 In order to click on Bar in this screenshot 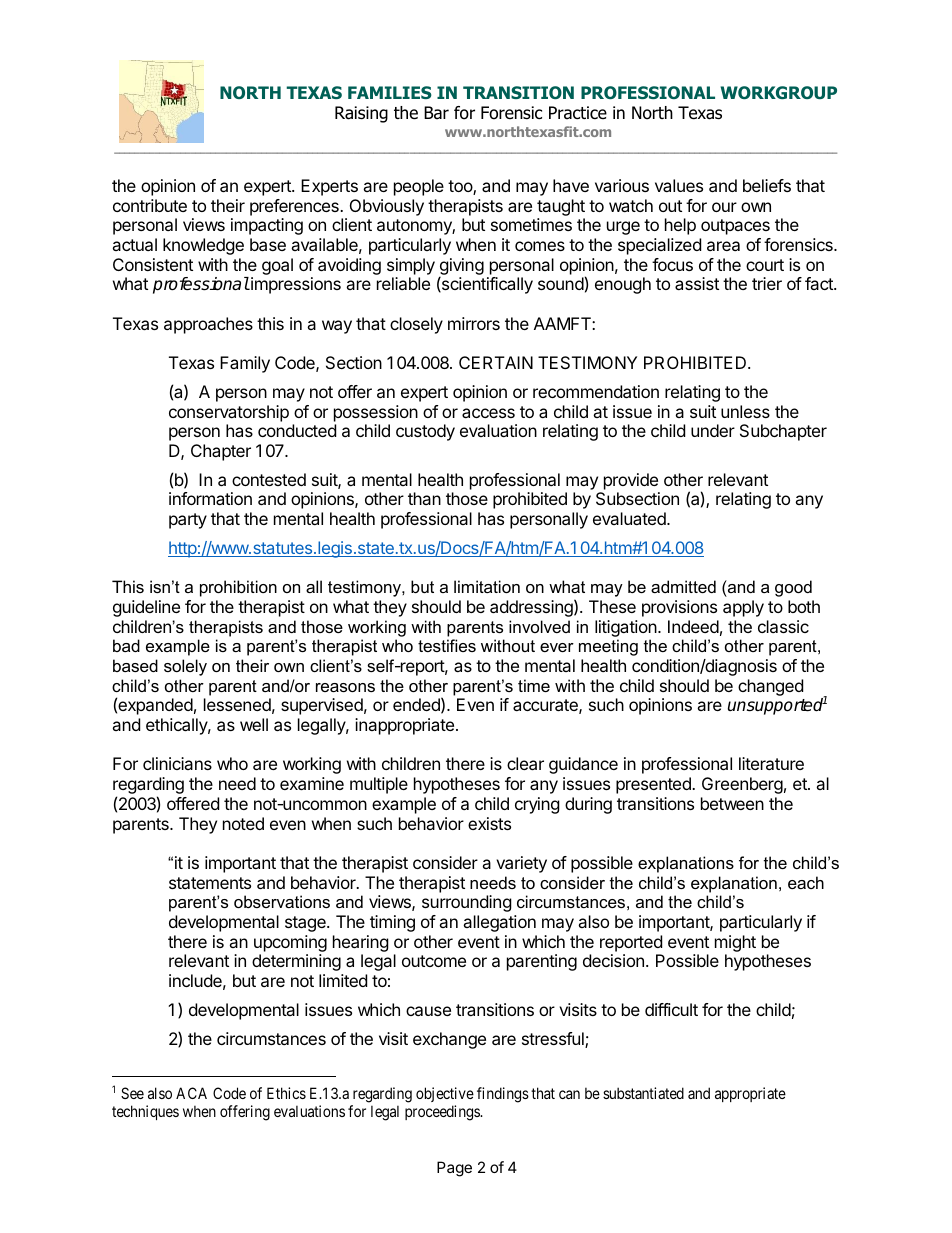, I will do `click(436, 113)`.
